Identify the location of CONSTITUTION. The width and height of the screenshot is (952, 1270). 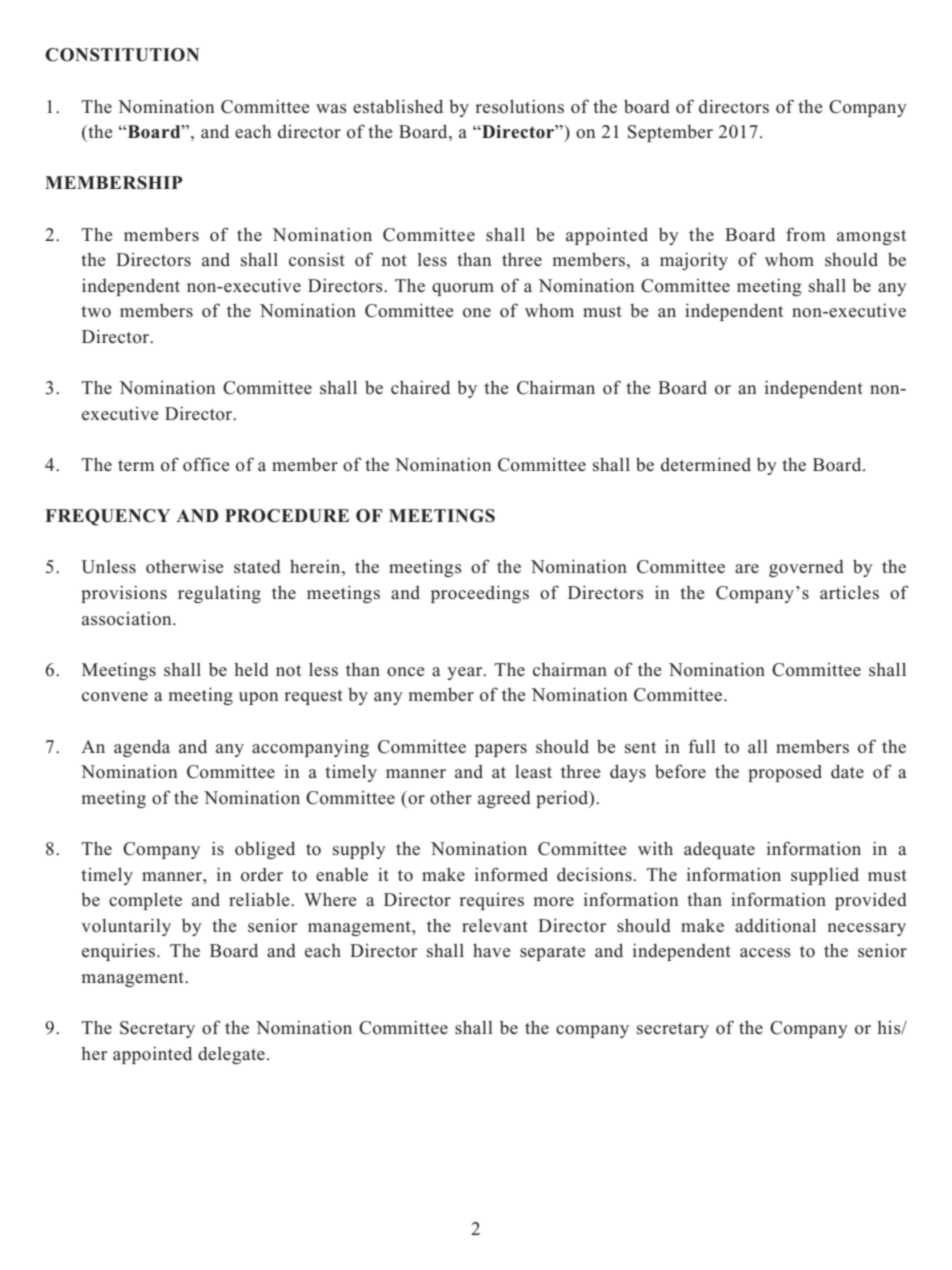
(122, 55).
